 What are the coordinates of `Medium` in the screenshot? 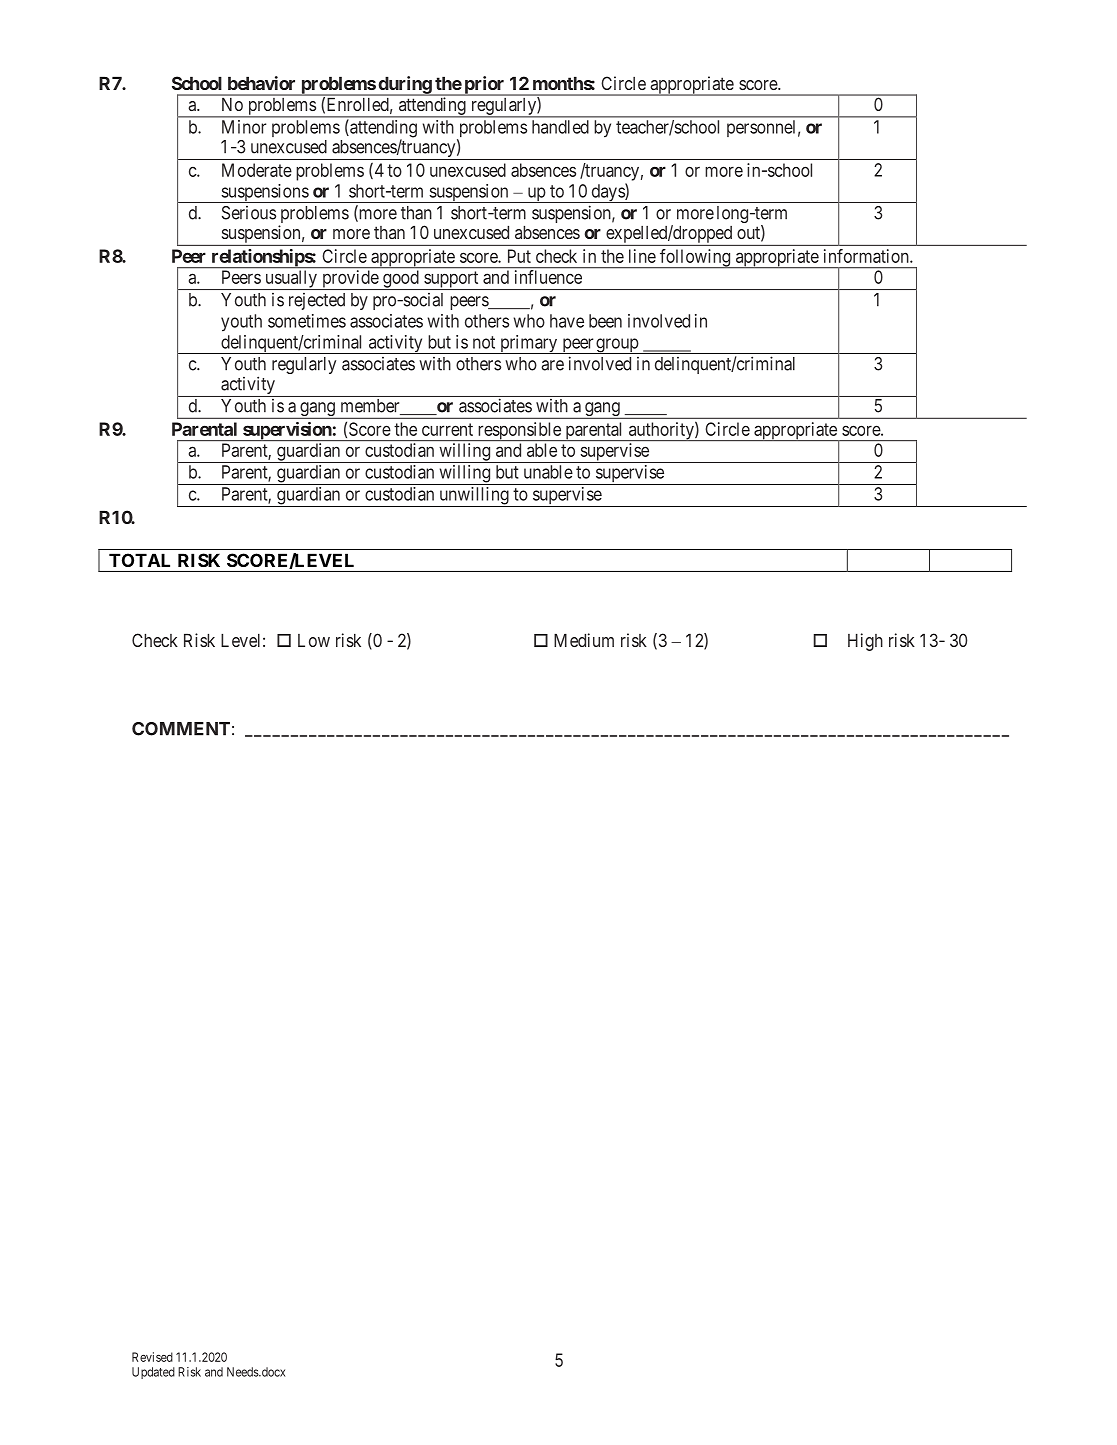 It's located at (584, 640).
